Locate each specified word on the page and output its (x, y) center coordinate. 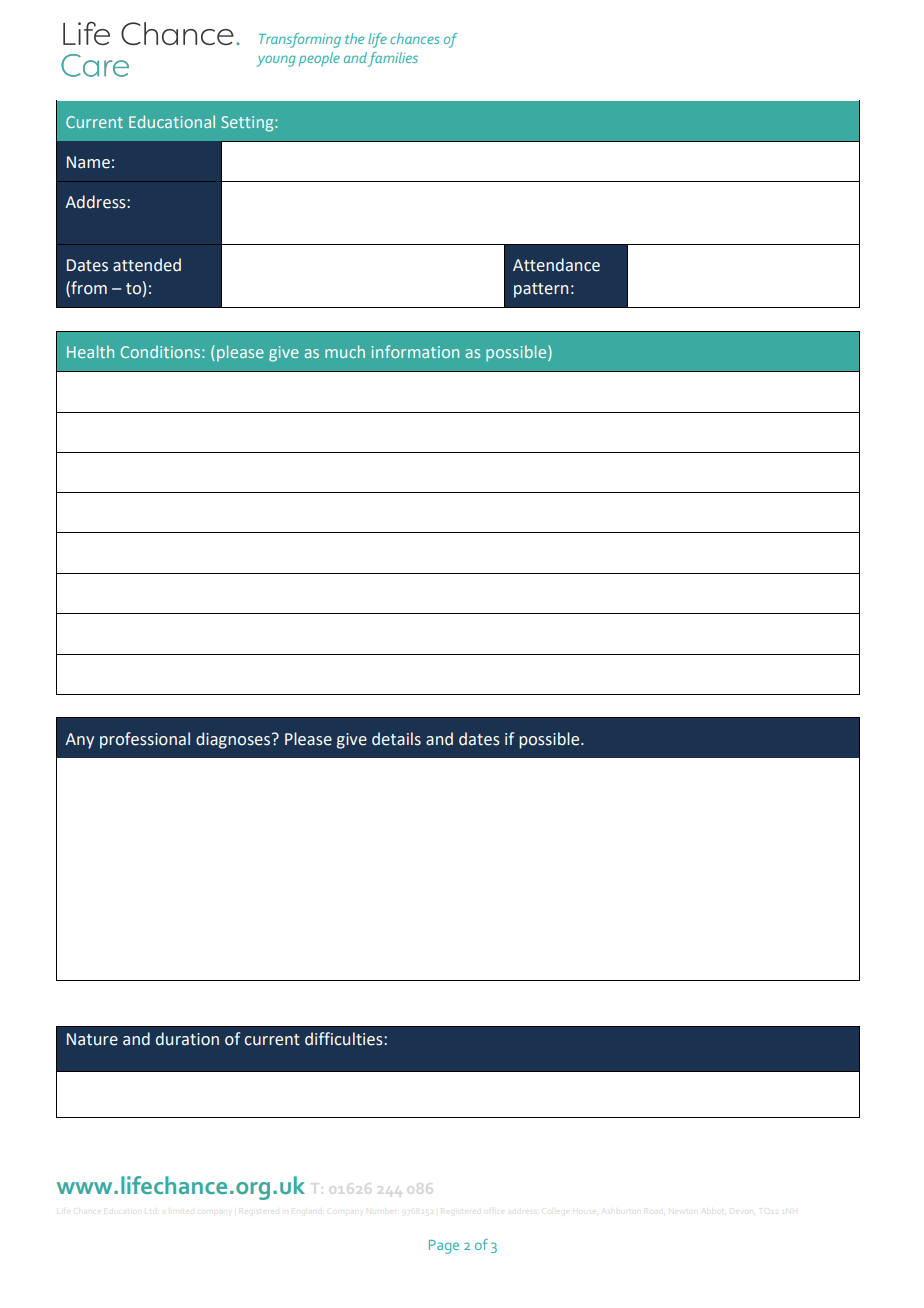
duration (187, 1039)
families (393, 59)
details (396, 739)
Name (88, 162)
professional (145, 740)
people (319, 59)
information (415, 351)
